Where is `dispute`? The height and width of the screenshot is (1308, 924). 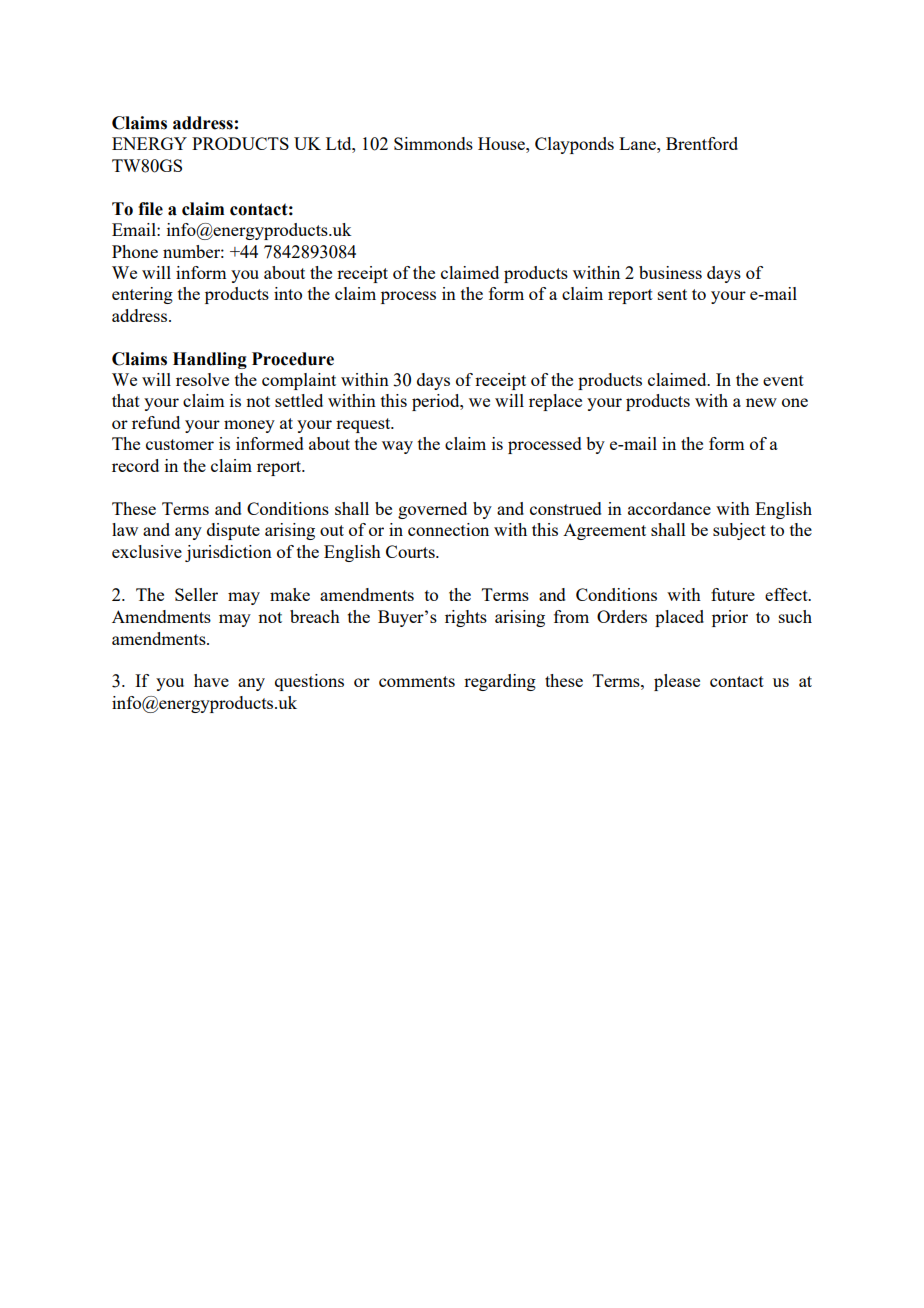
dispute is located at coordinates (233, 531).
